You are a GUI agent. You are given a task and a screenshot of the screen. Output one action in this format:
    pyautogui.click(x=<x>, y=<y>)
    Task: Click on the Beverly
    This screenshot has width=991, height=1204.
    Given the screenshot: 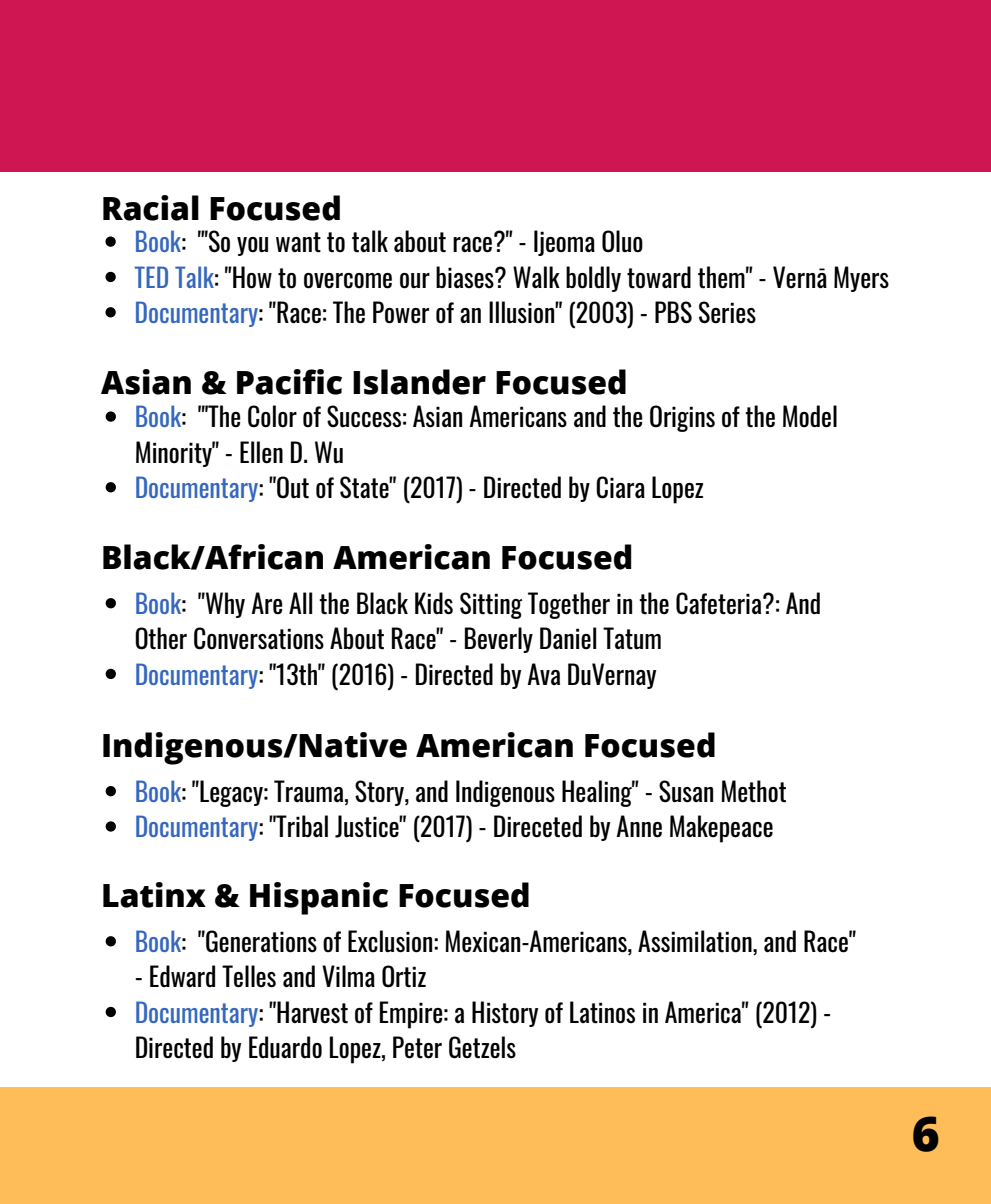 What is the action you would take?
    pyautogui.click(x=499, y=640)
